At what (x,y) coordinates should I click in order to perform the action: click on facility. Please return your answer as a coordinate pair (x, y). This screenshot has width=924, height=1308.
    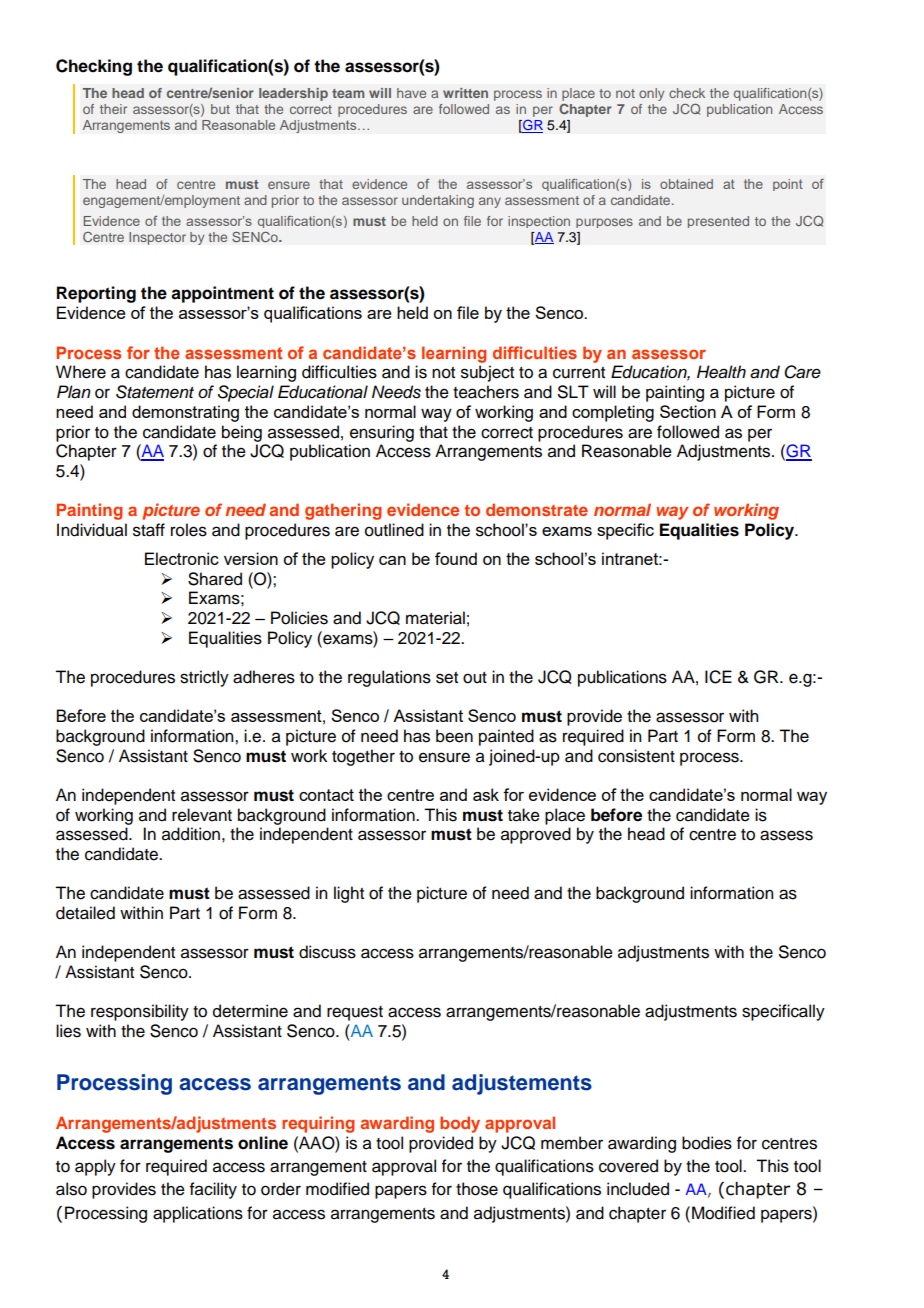
    Looking at the image, I should click on (213, 1190).
